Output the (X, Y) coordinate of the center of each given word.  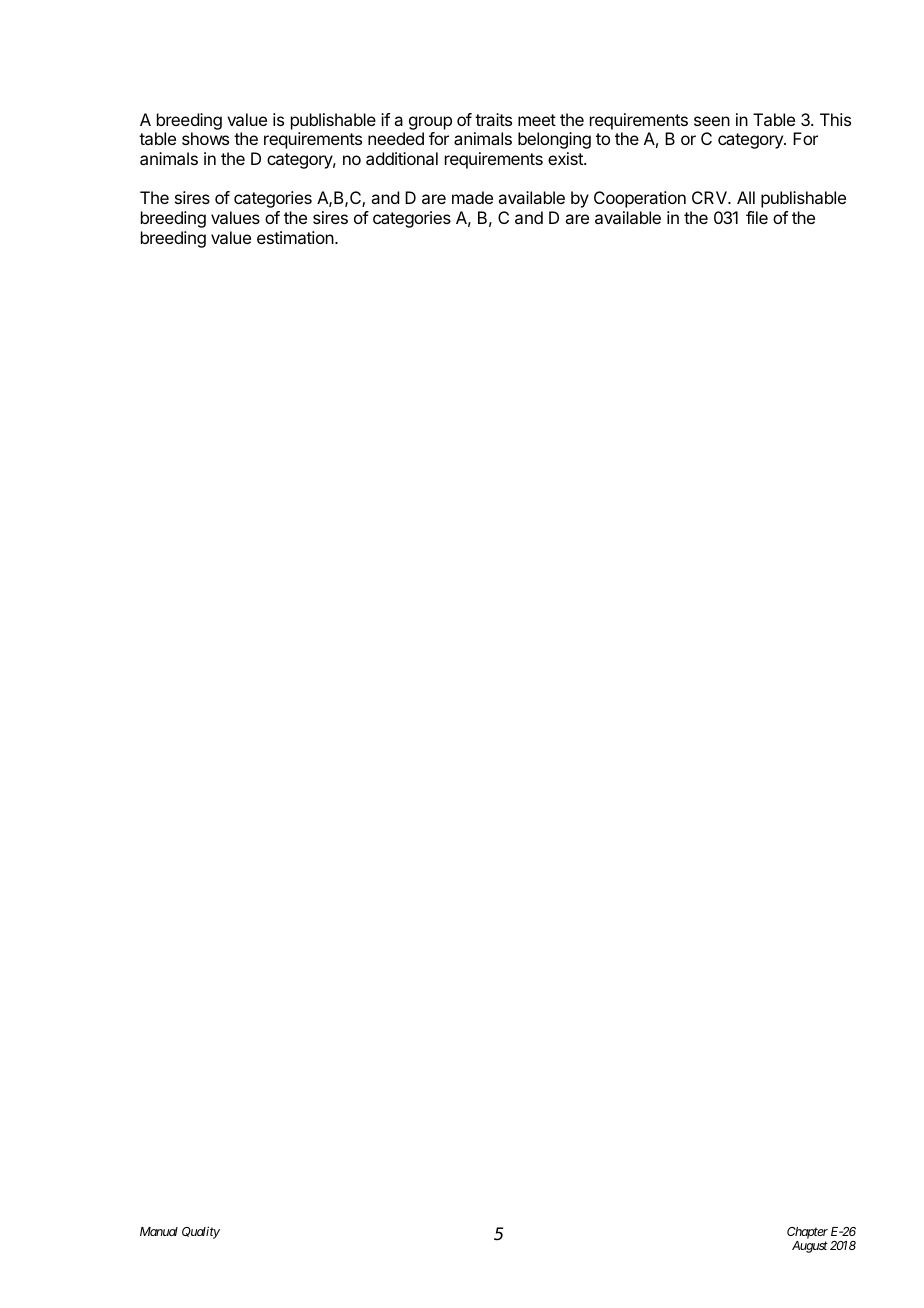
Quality (201, 1232)
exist (566, 158)
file (757, 217)
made (472, 197)
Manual (159, 1231)
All (746, 197)
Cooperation (640, 199)
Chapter (807, 1233)
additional (402, 158)
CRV (710, 197)
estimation (296, 237)
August (810, 1247)
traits (493, 119)
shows (205, 138)
